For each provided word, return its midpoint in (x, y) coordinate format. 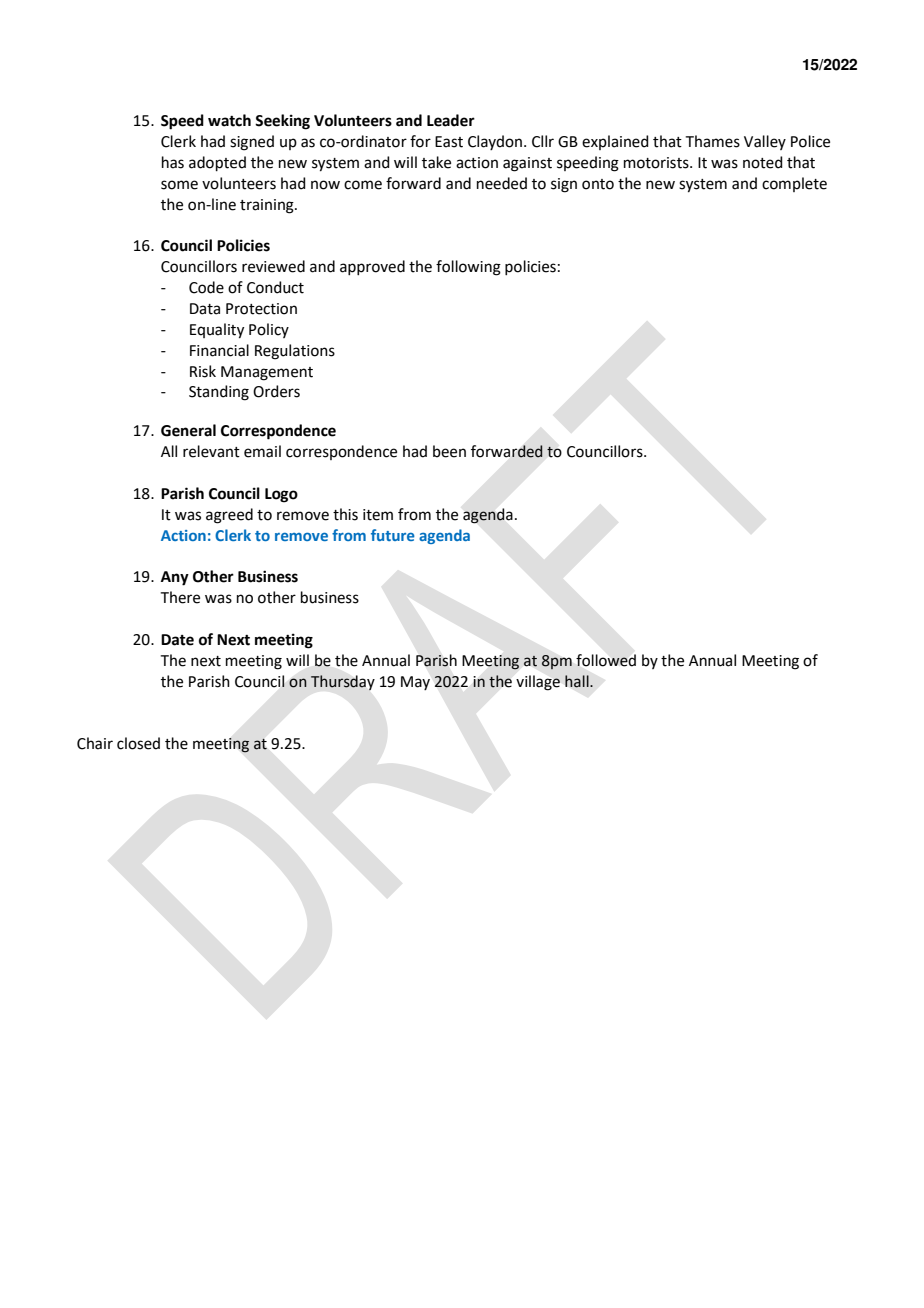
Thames (713, 141)
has (173, 162)
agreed (229, 516)
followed (606, 660)
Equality (217, 331)
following (468, 268)
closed (138, 743)
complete (794, 184)
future (393, 535)
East (449, 142)
